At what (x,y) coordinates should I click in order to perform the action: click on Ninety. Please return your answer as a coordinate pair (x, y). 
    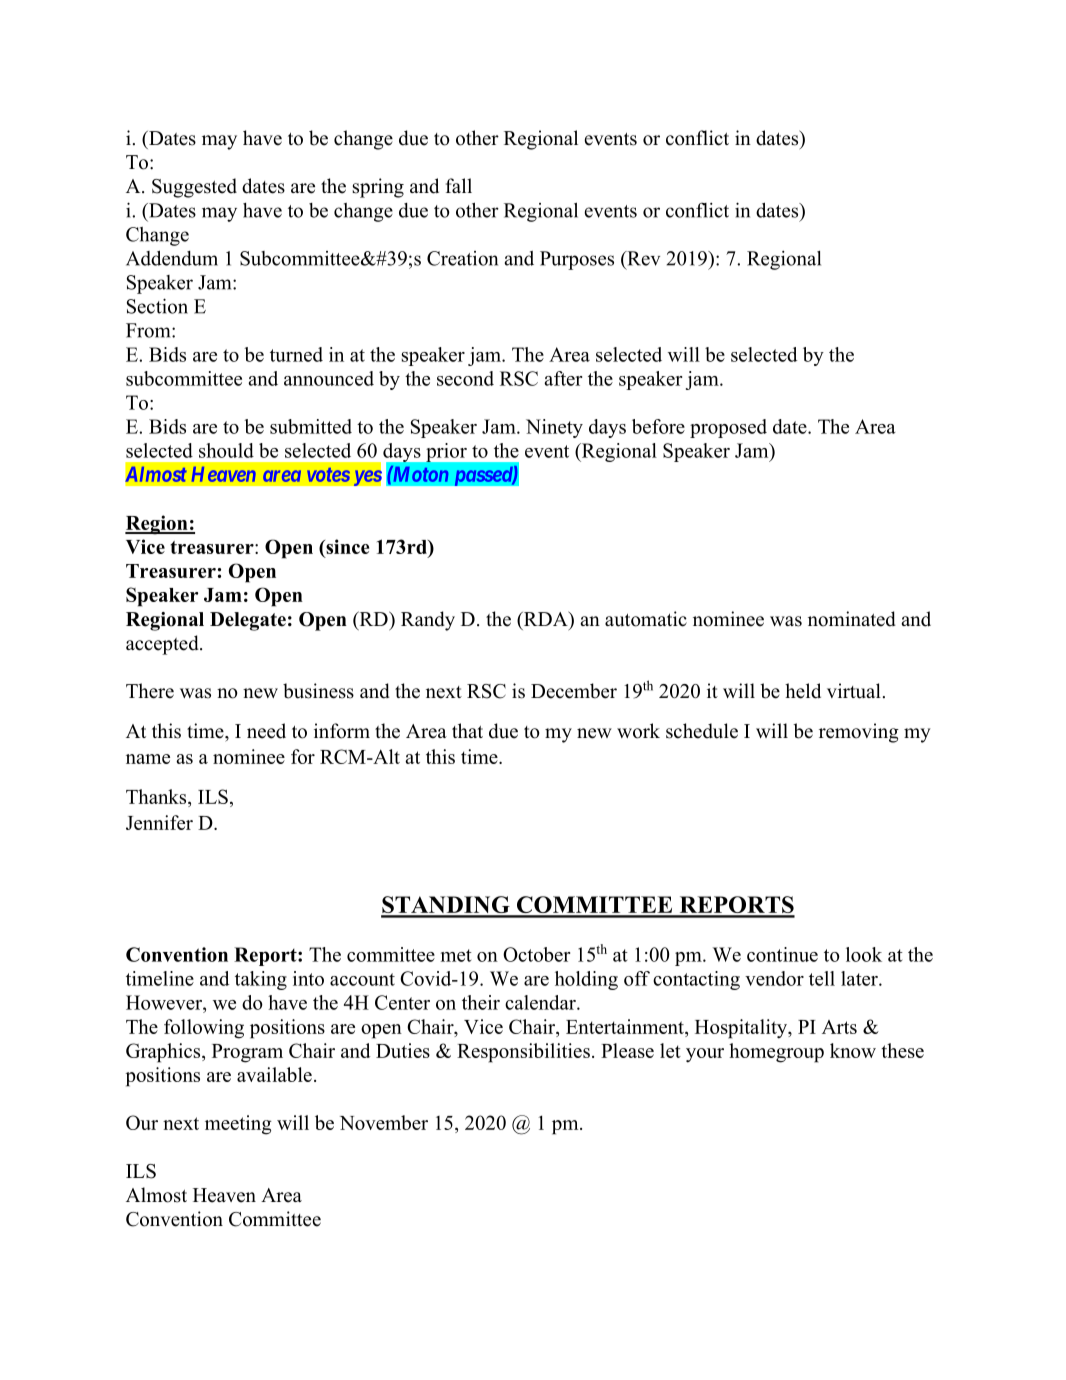
    Looking at the image, I should click on (554, 428).
